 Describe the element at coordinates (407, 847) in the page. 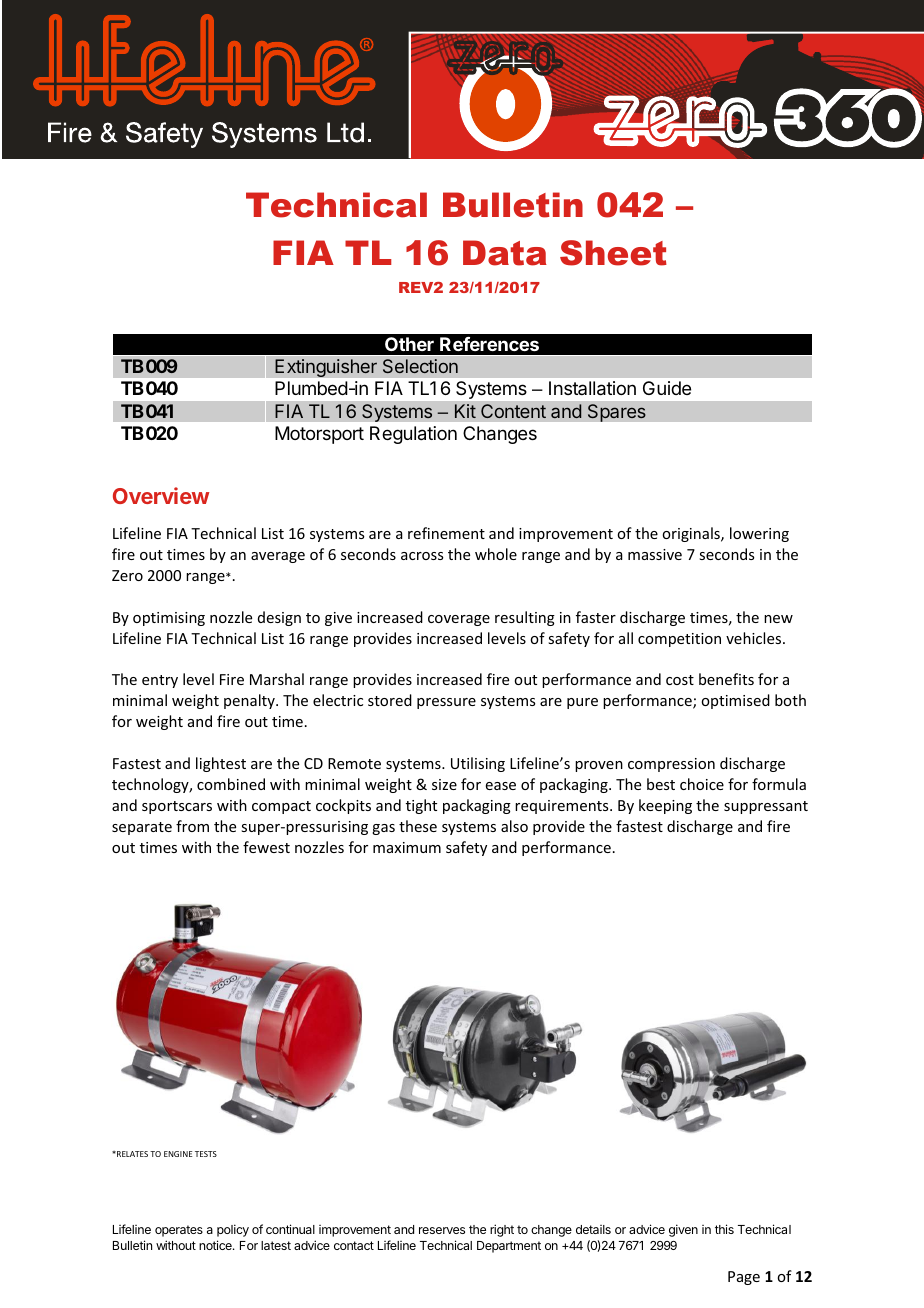

I see `maximum` at that location.
